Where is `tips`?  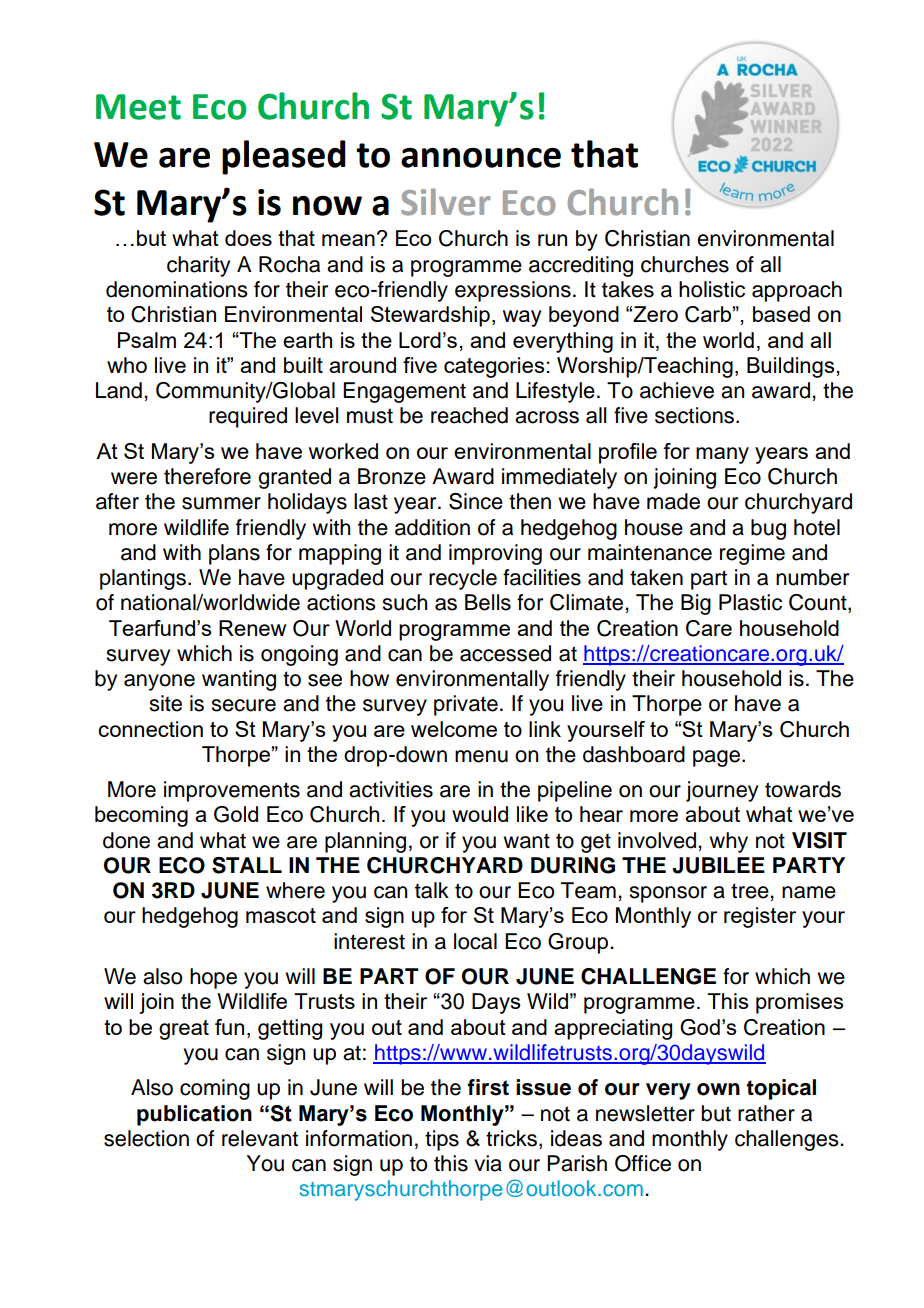 tips is located at coordinates (442, 1140).
